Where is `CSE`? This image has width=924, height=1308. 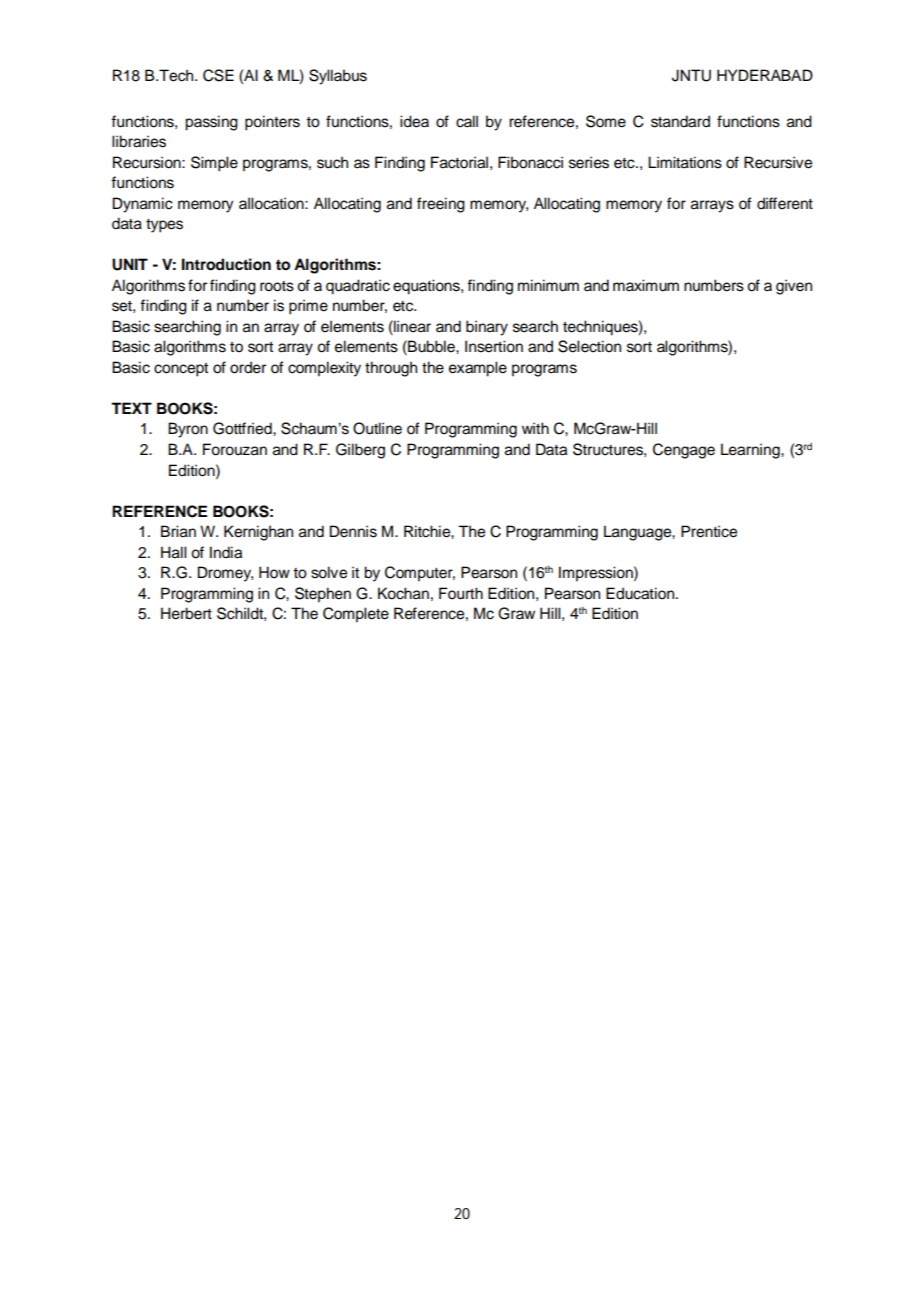 CSE is located at coordinates (218, 75).
